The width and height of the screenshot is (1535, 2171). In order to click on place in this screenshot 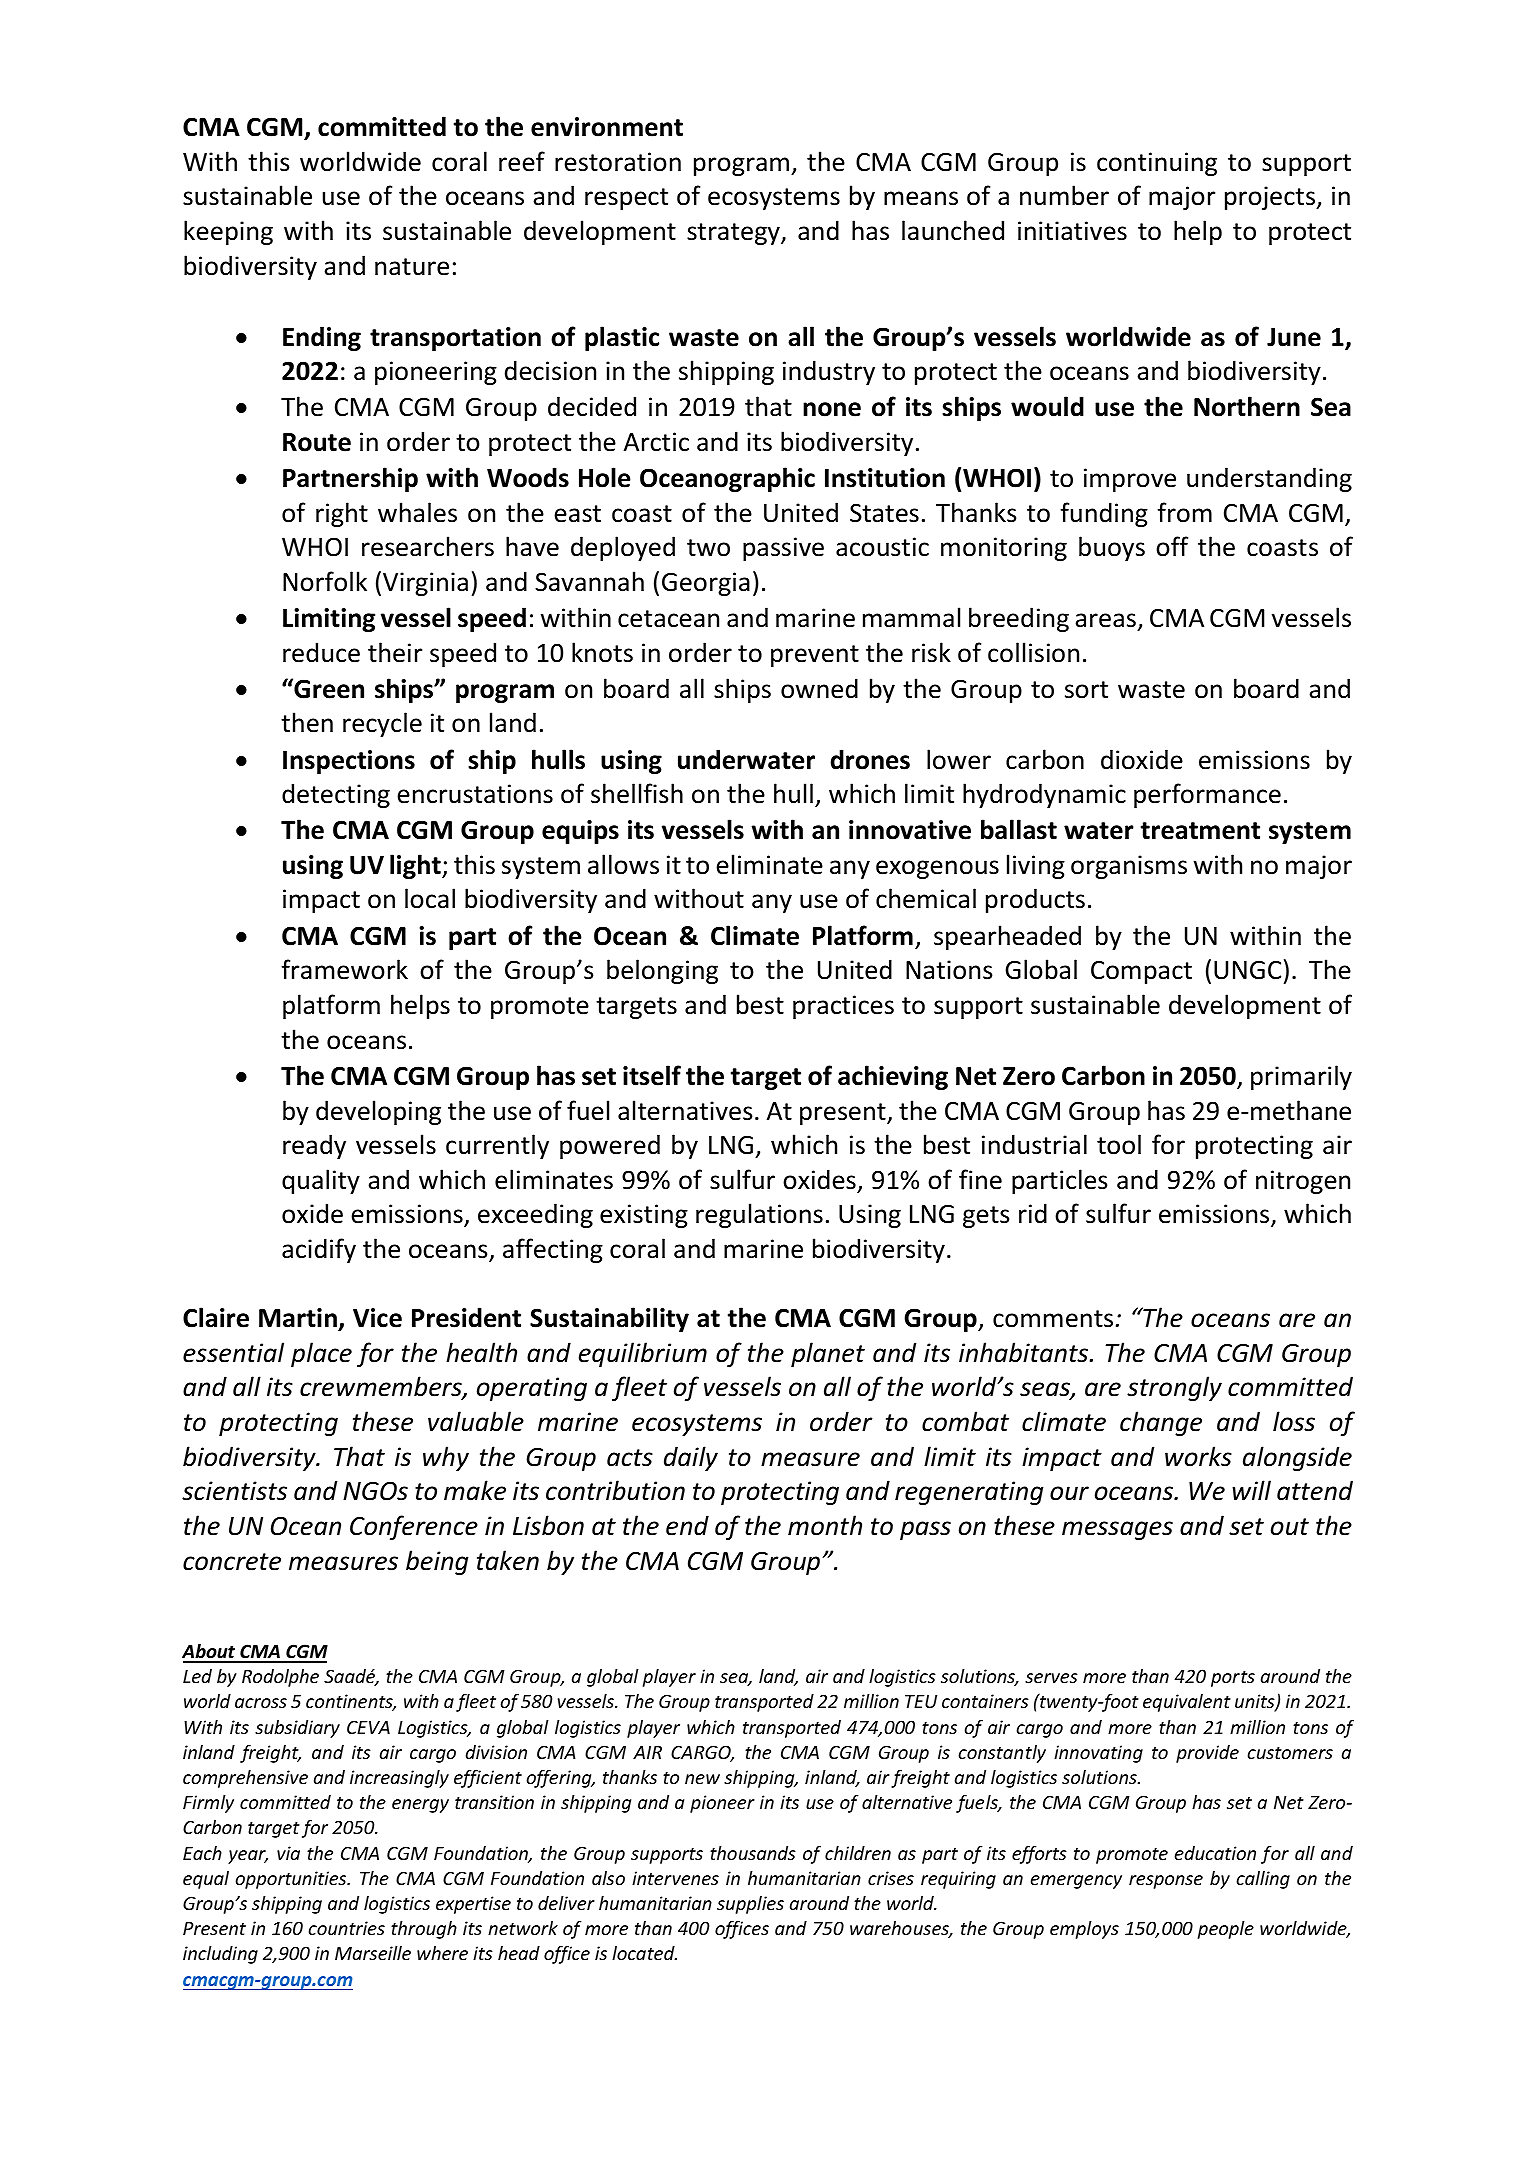, I will do `click(321, 1354)`.
